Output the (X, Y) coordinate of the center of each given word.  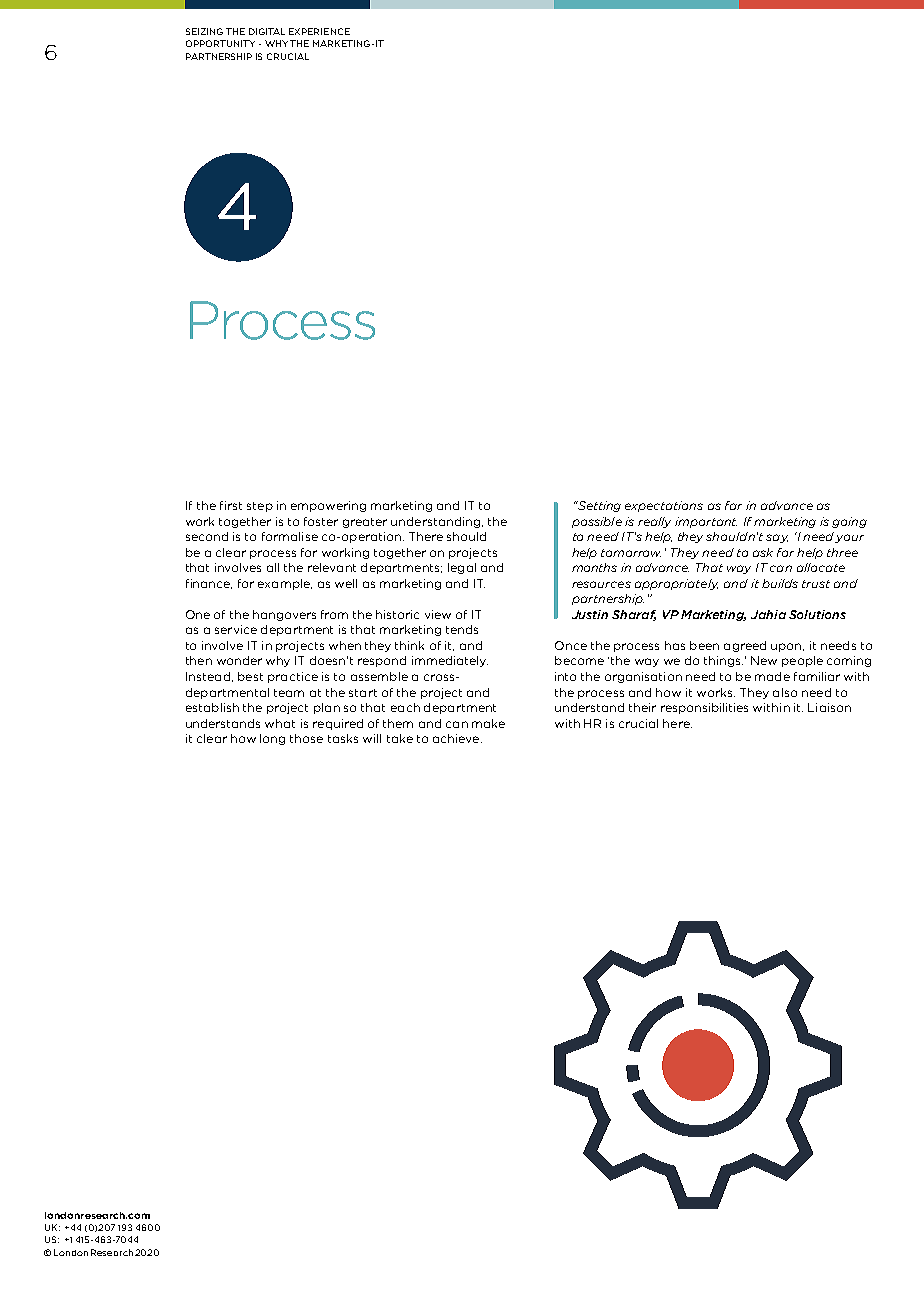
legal (462, 568)
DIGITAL (267, 31)
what (280, 723)
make (488, 723)
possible (597, 522)
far (733, 505)
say (777, 538)
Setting (598, 506)
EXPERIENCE (319, 31)
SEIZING (204, 31)
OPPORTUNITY (220, 43)
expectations (664, 506)
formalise (290, 536)
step (260, 507)
